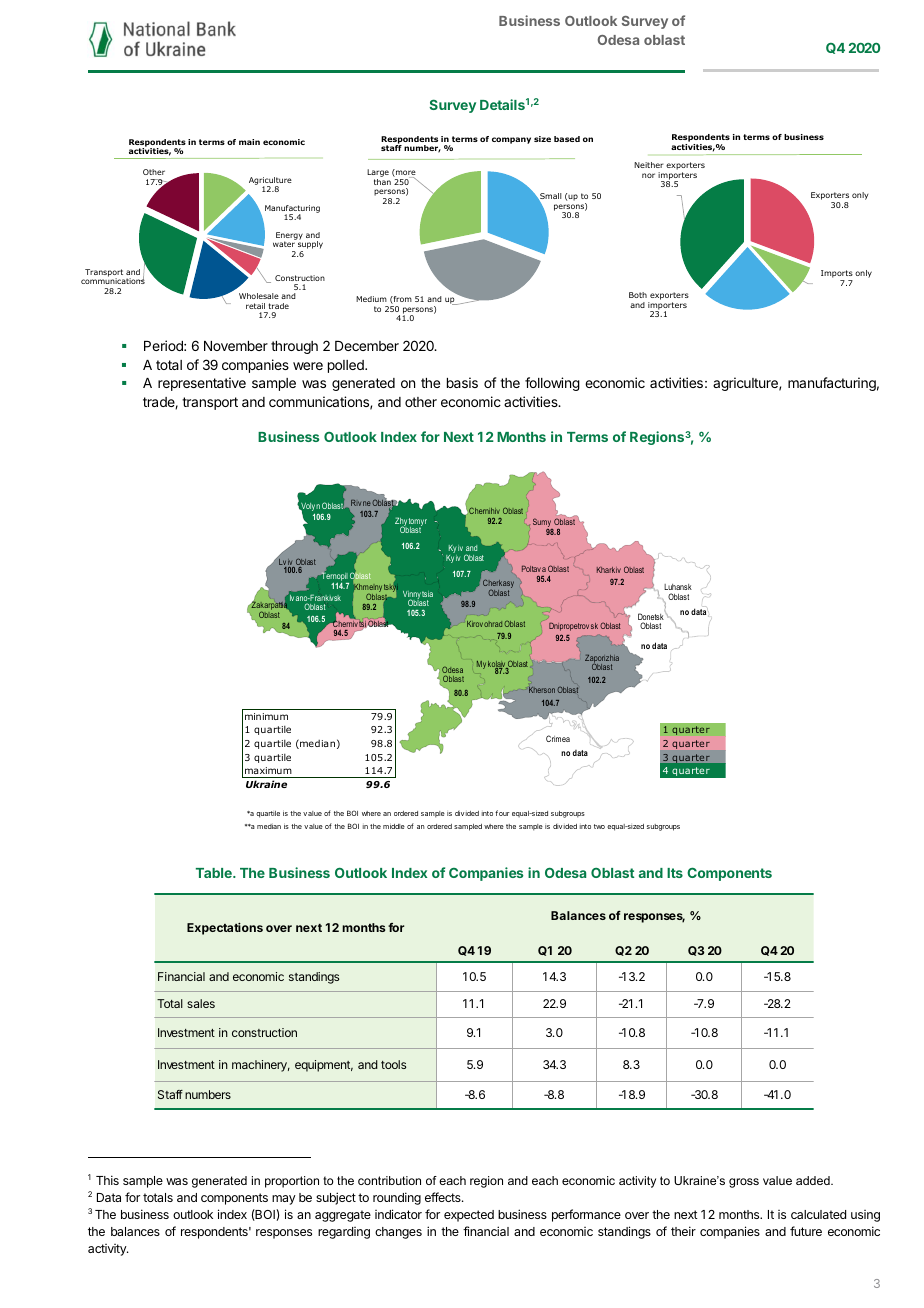  What do you see at coordinates (249, 142) in the screenshot?
I see `main` at bounding box center [249, 142].
